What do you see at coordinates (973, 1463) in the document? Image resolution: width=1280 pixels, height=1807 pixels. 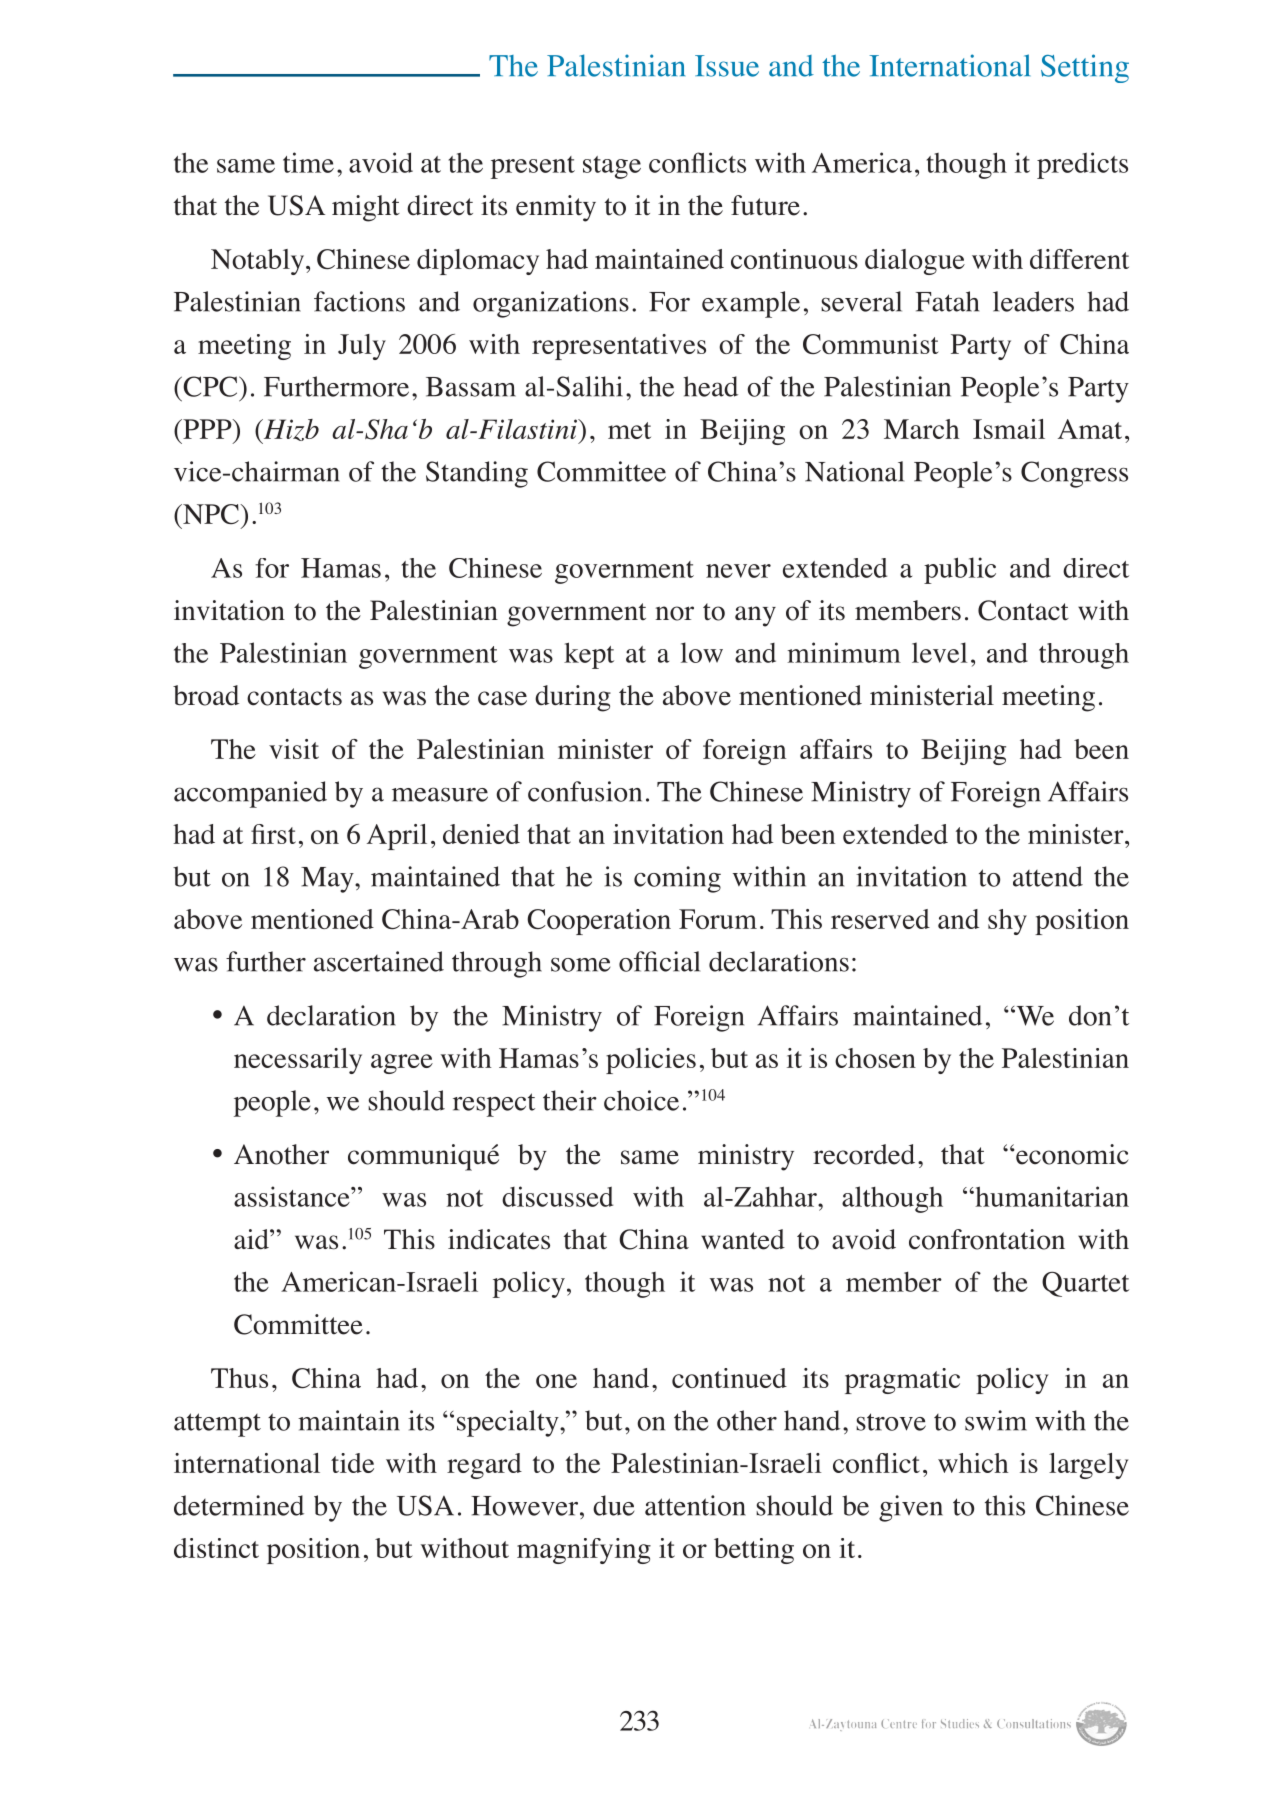 I see `which` at bounding box center [973, 1463].
